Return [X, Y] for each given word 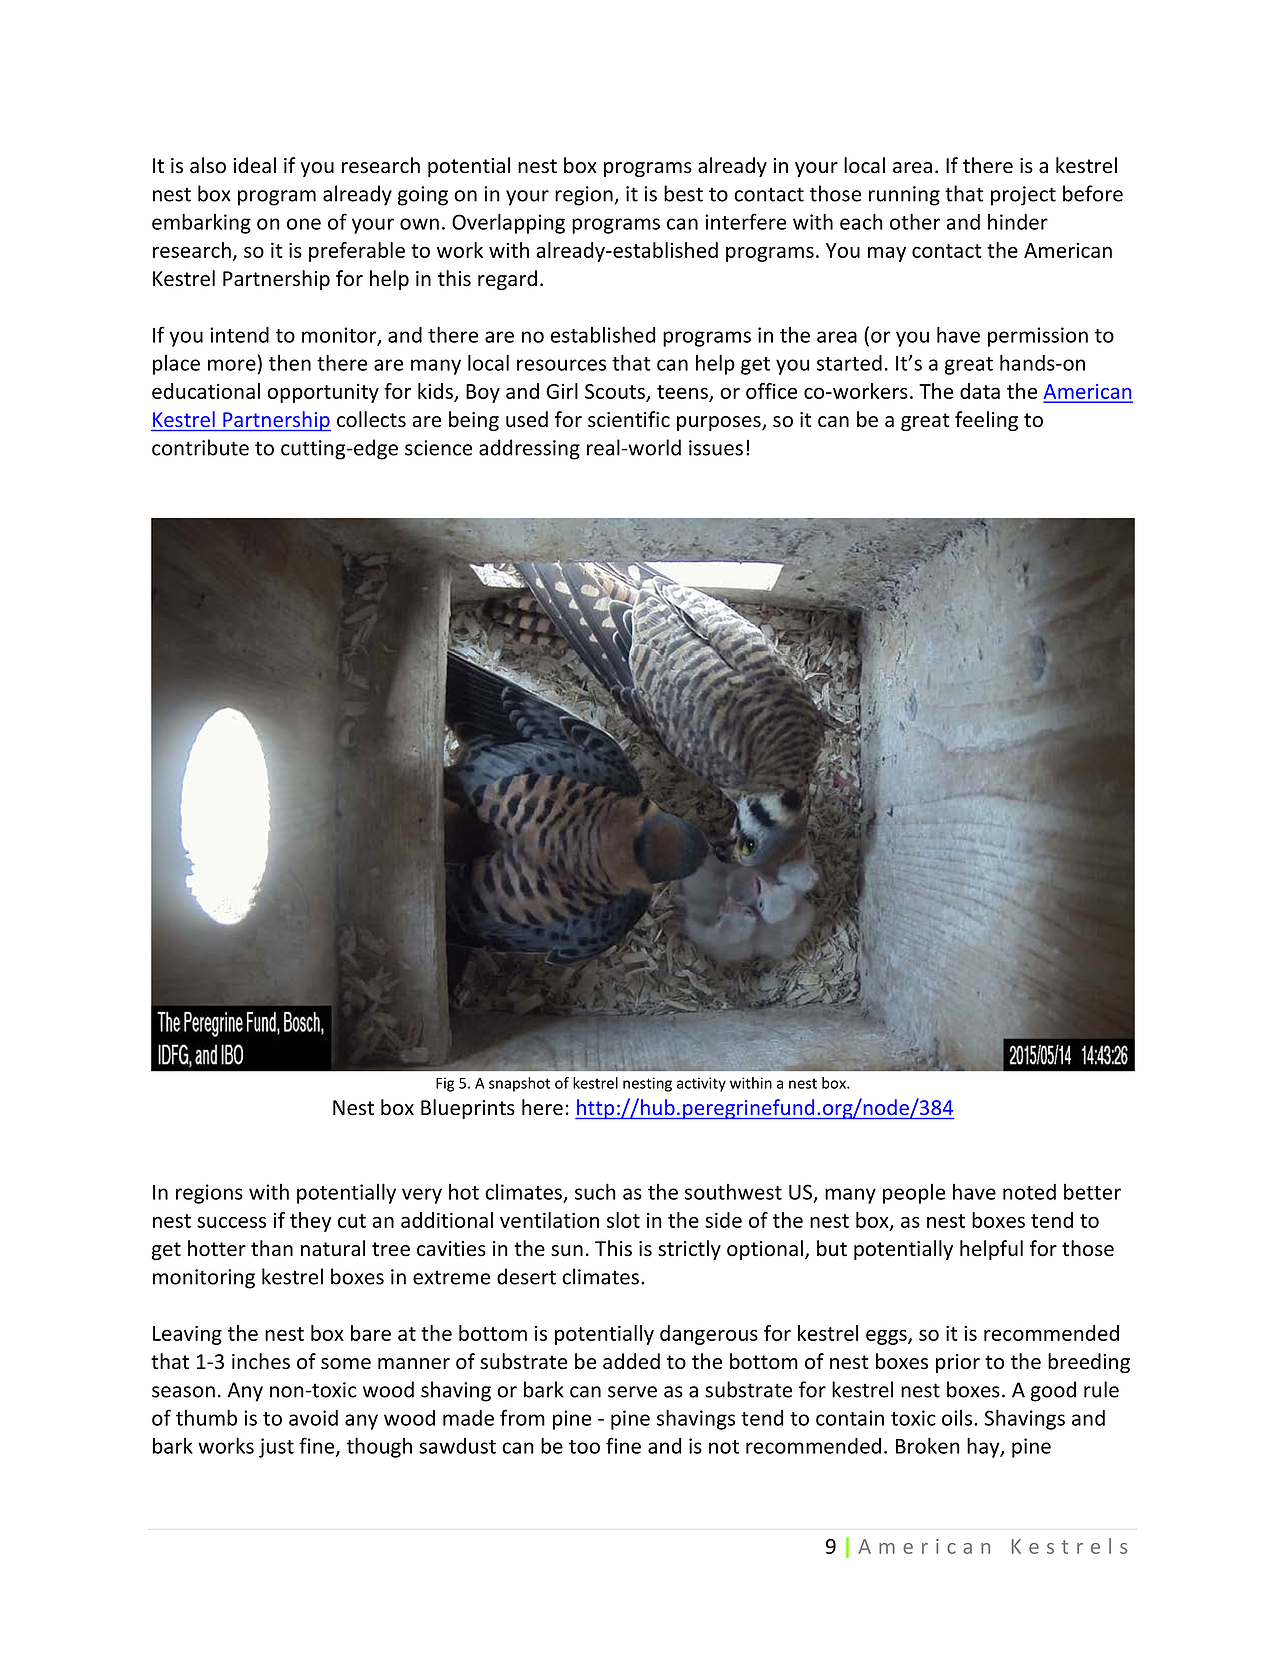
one [304, 224]
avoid [313, 1418]
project [1023, 196]
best [683, 193]
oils [958, 1418]
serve [632, 1392]
